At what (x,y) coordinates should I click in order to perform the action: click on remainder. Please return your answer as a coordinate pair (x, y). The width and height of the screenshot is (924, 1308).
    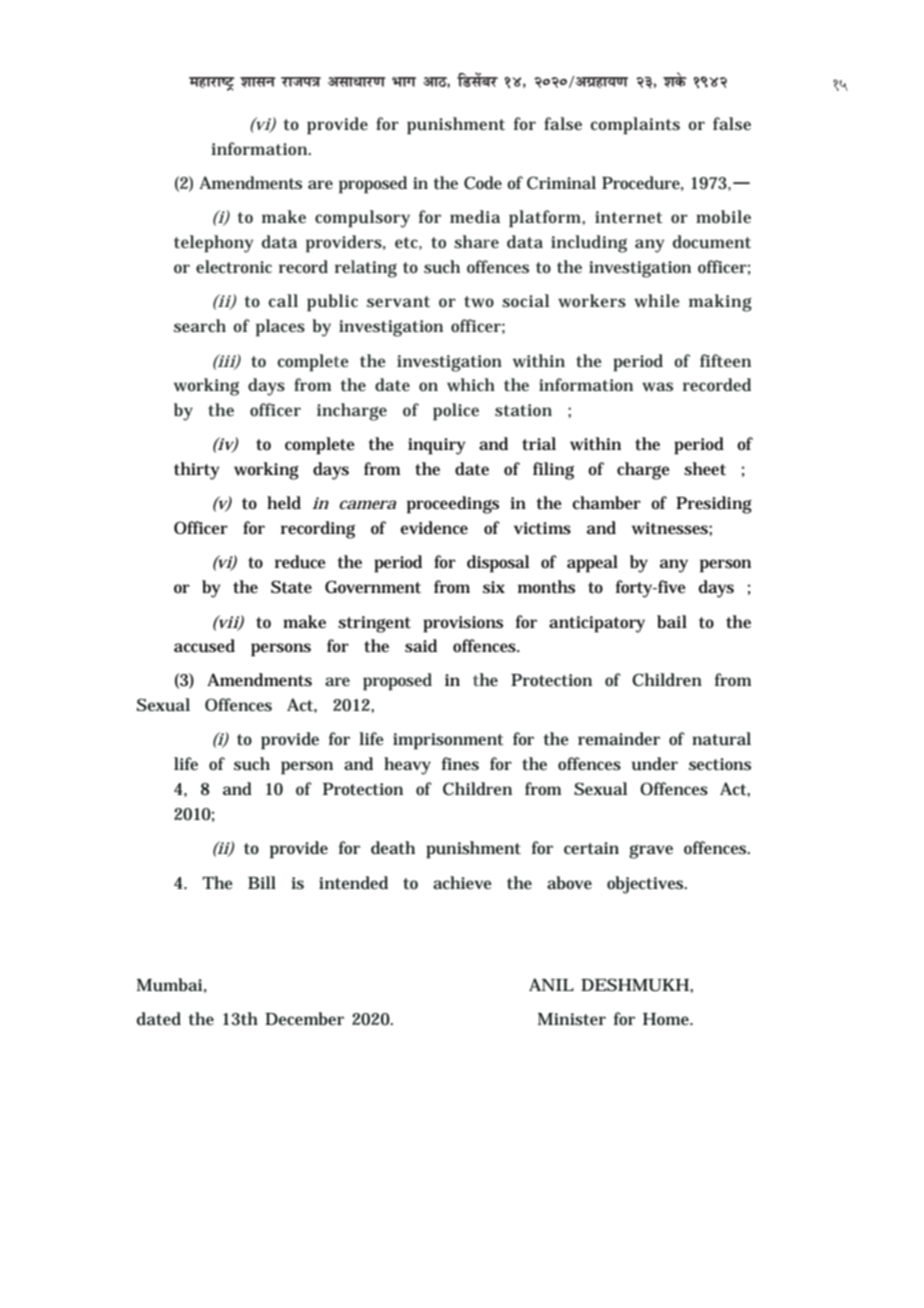
    Looking at the image, I should click on (619, 739).
